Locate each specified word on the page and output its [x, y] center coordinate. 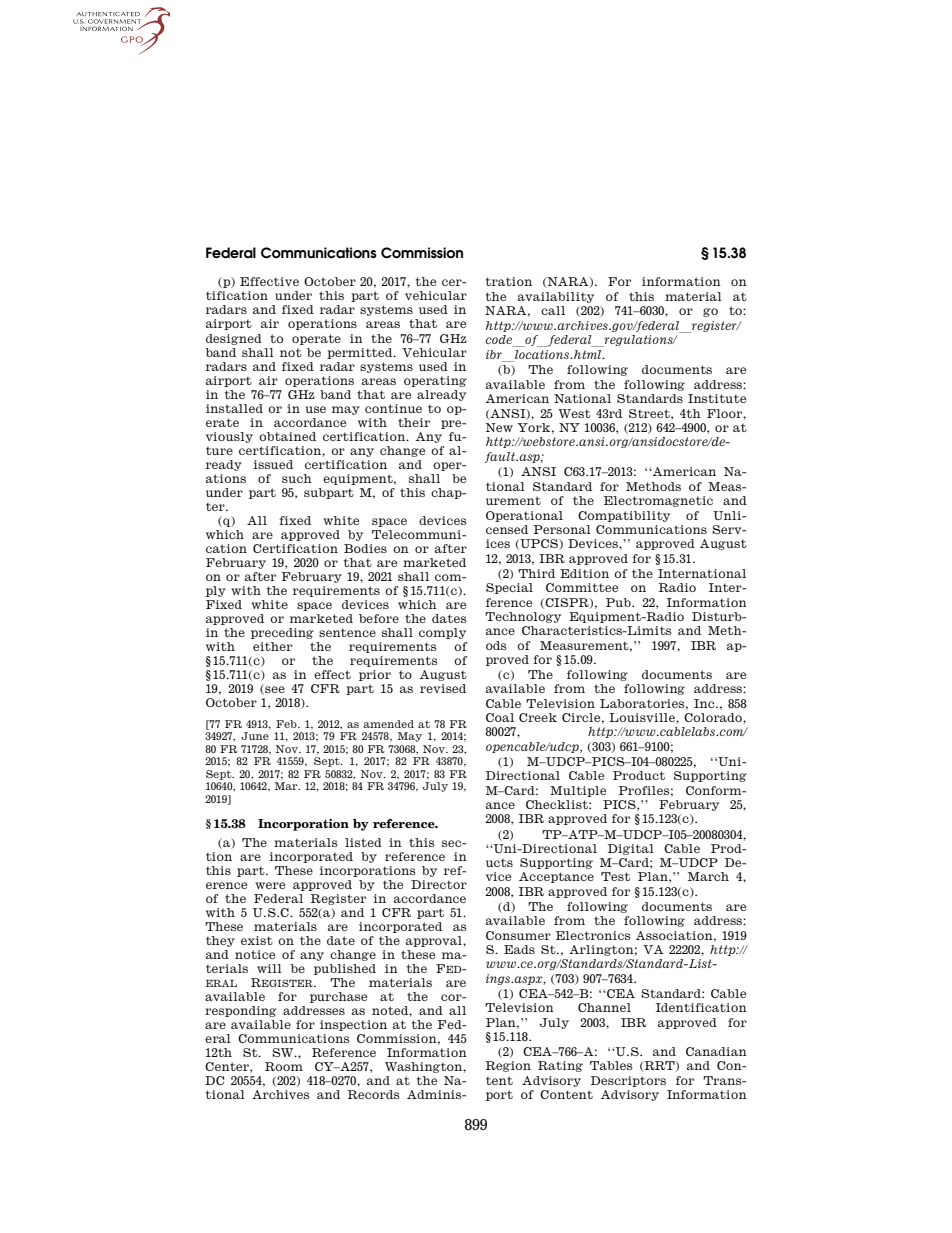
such [297, 478]
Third [536, 573]
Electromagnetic [658, 501]
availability [556, 297]
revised [443, 688]
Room [284, 1066]
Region [508, 1066]
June [255, 736]
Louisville [643, 717]
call [553, 310]
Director [439, 884]
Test [615, 876]
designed [234, 339]
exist [257, 940]
